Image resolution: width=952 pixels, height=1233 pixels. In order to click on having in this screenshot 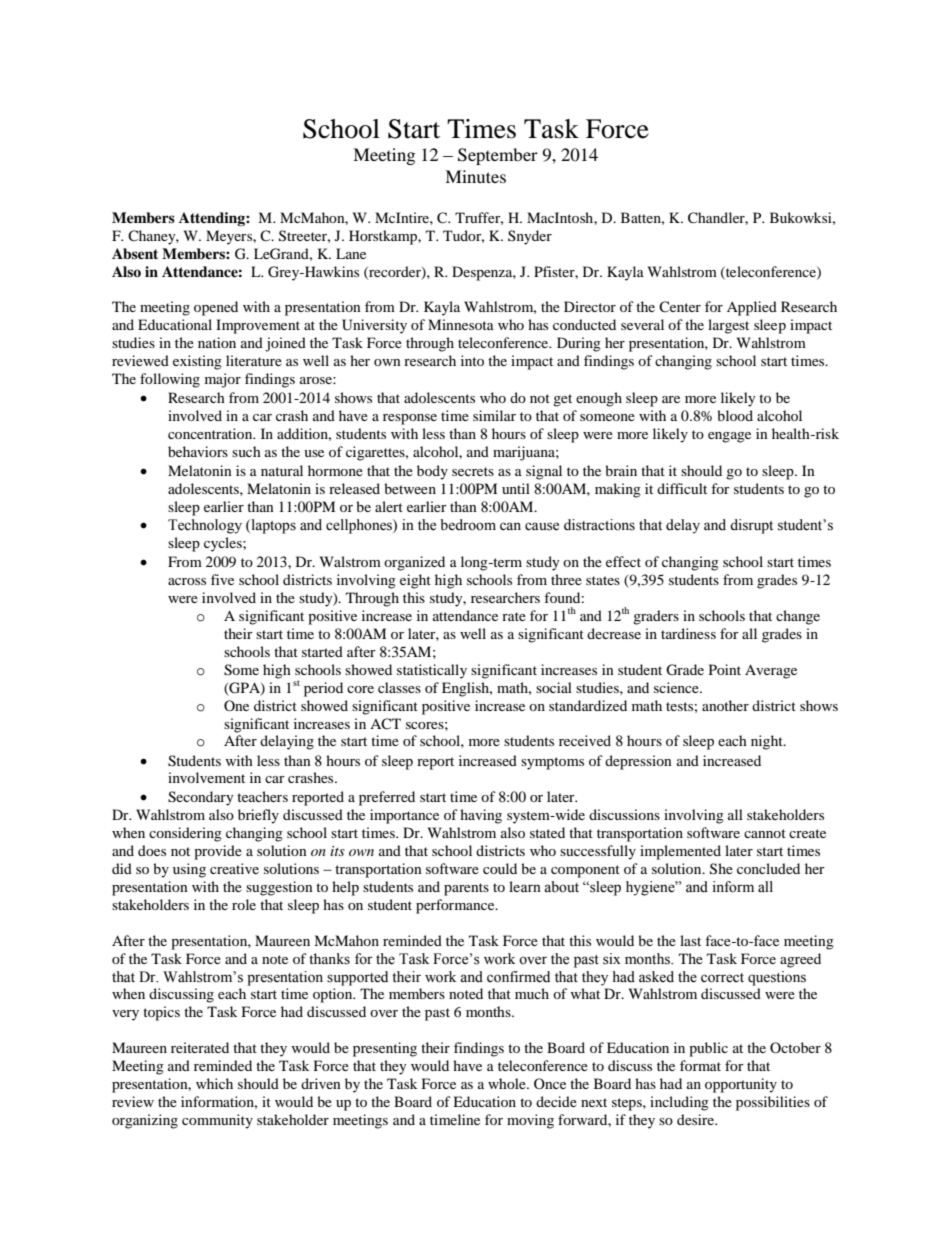, I will do `click(481, 816)`.
